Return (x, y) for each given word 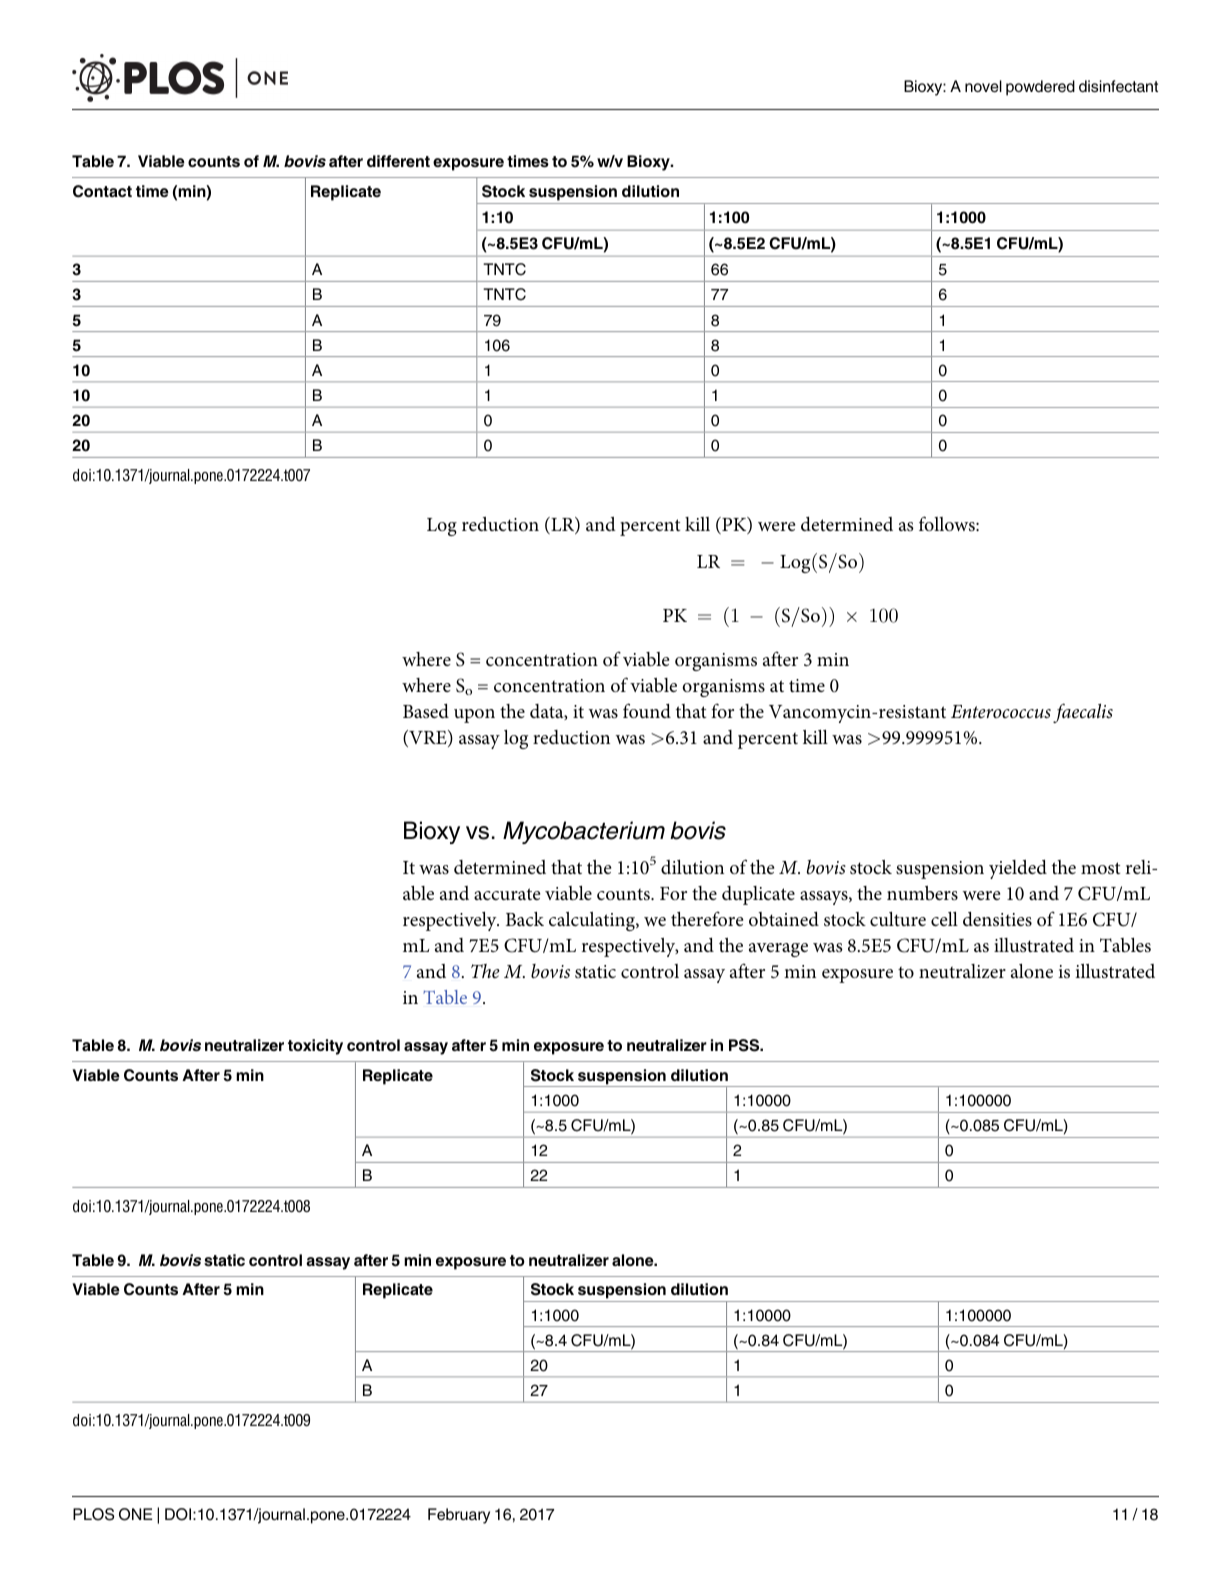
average (778, 950)
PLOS (93, 1514)
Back (525, 919)
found (647, 710)
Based (426, 711)
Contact (102, 191)
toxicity (315, 1047)
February (459, 1516)
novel (983, 86)
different (398, 161)
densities (997, 919)
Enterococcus (1001, 712)
